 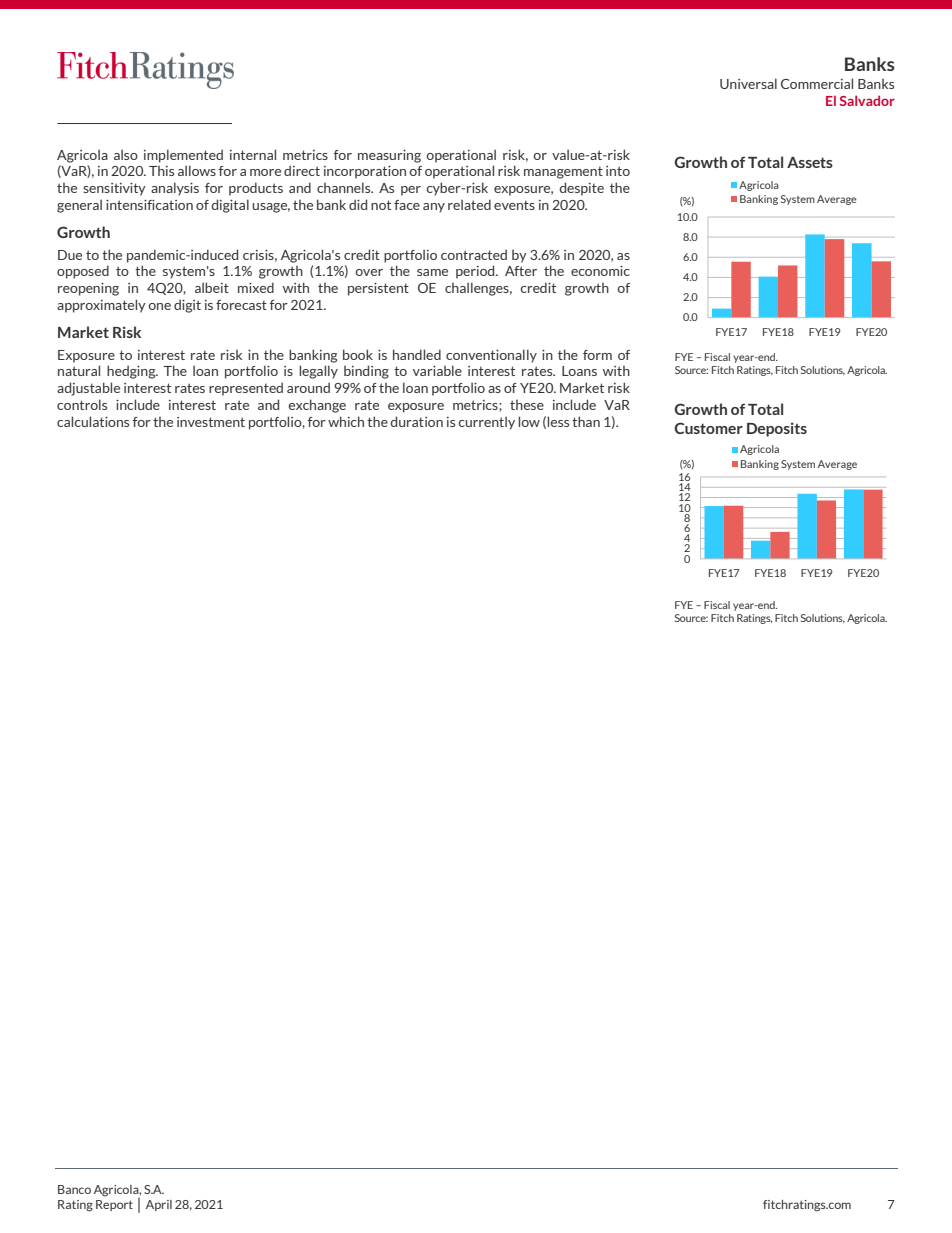 I want to click on Customer, so click(x=708, y=428).
